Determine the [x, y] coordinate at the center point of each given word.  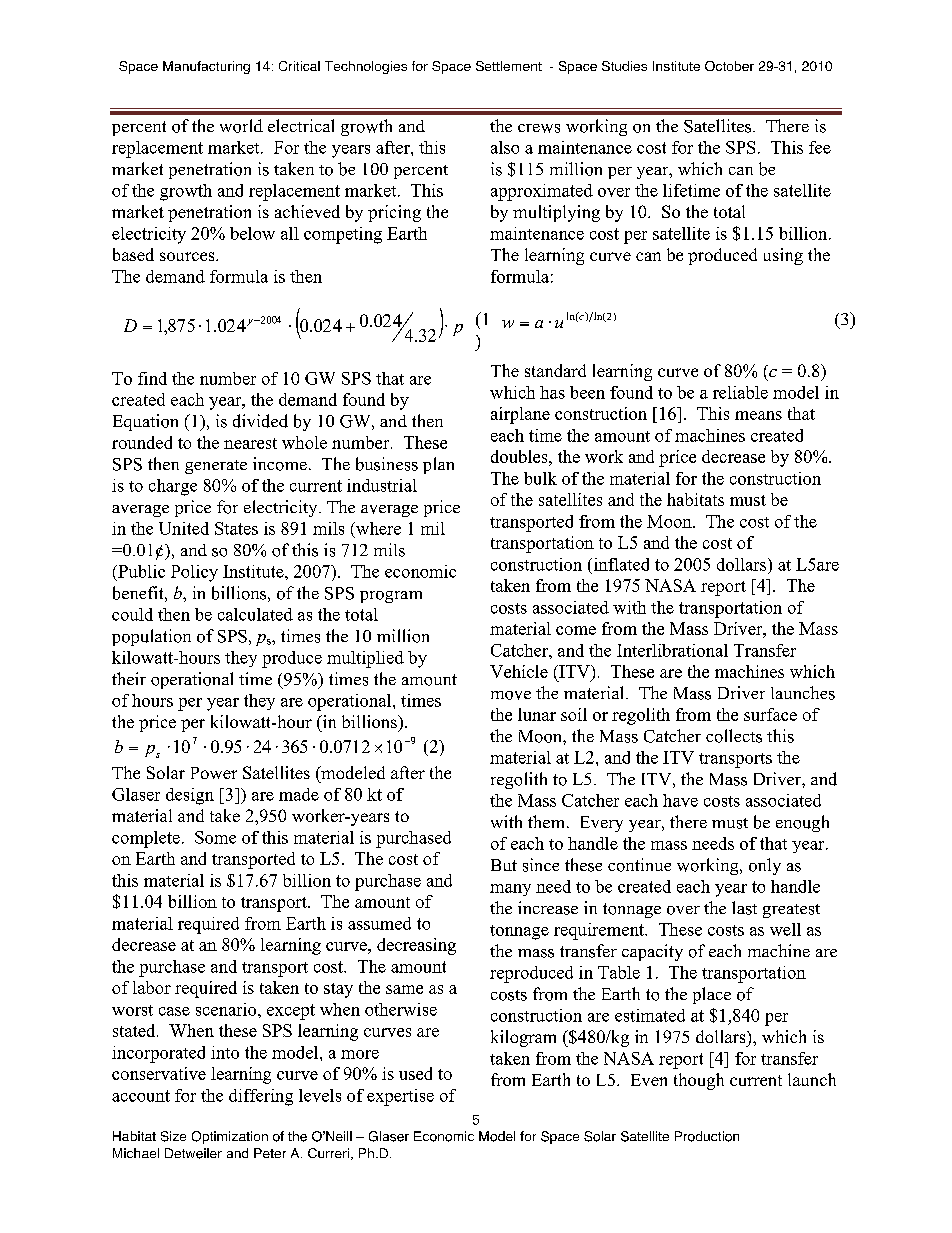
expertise [400, 1097]
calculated [255, 614]
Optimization [230, 1137]
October [729, 66]
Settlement [509, 66]
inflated [620, 564]
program [391, 597]
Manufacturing [206, 67]
